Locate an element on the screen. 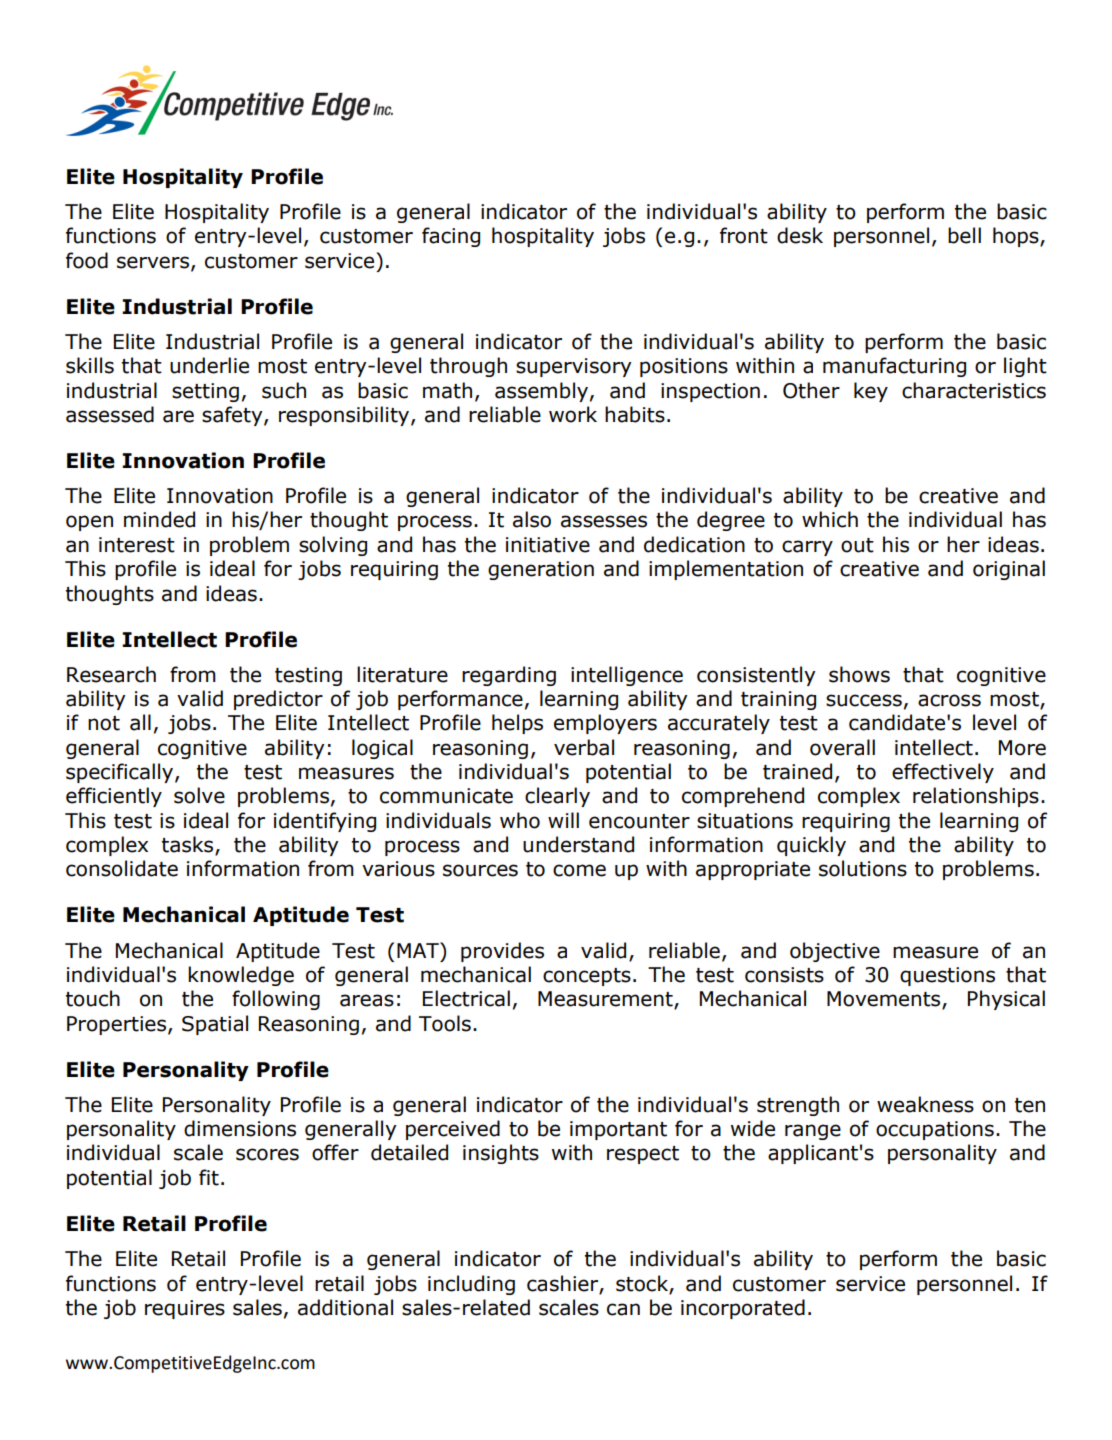  generation is located at coordinates (541, 570).
